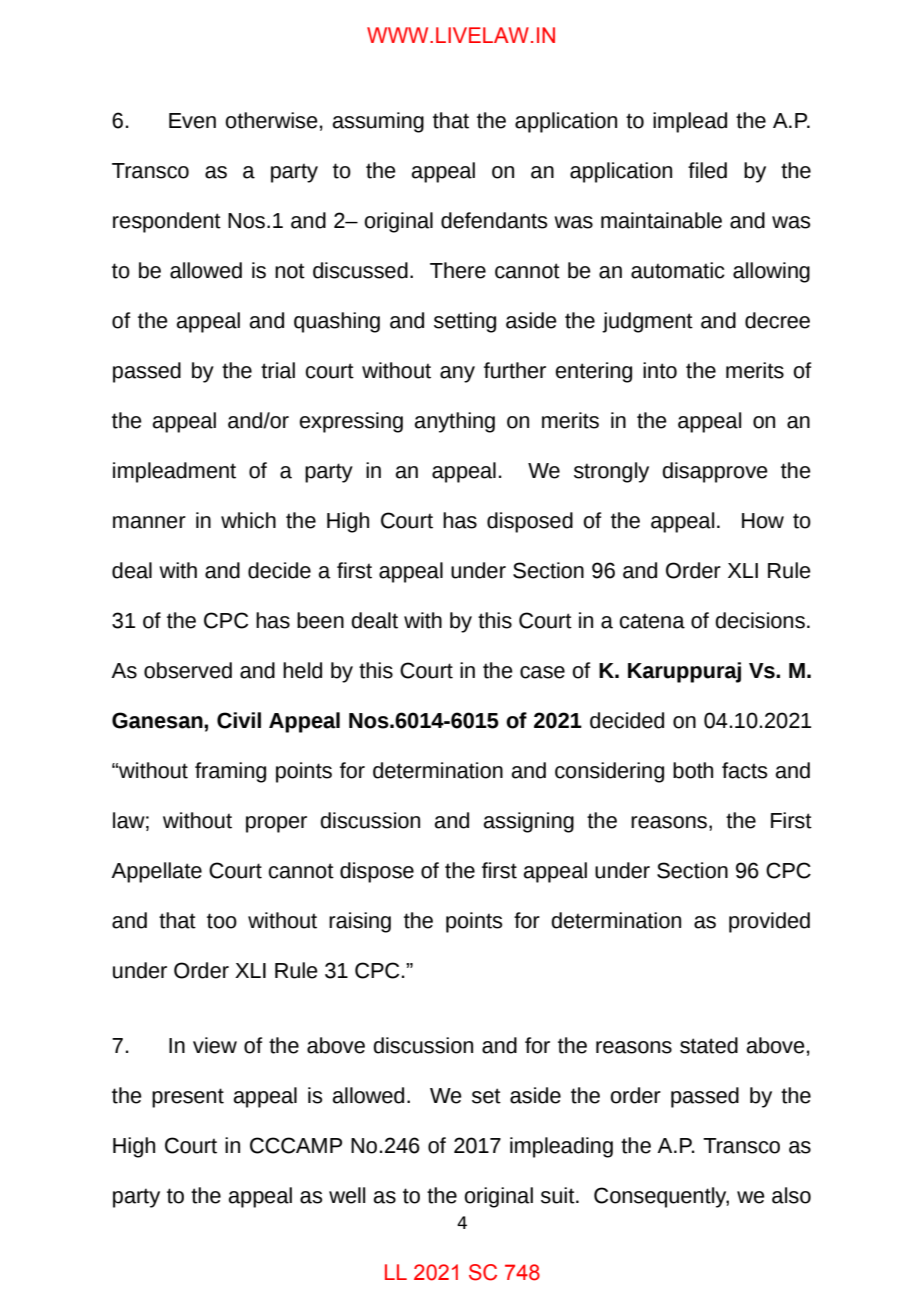 The width and height of the screenshot is (924, 1308). Describe the element at coordinates (707, 170) in the screenshot. I see `filed` at that location.
